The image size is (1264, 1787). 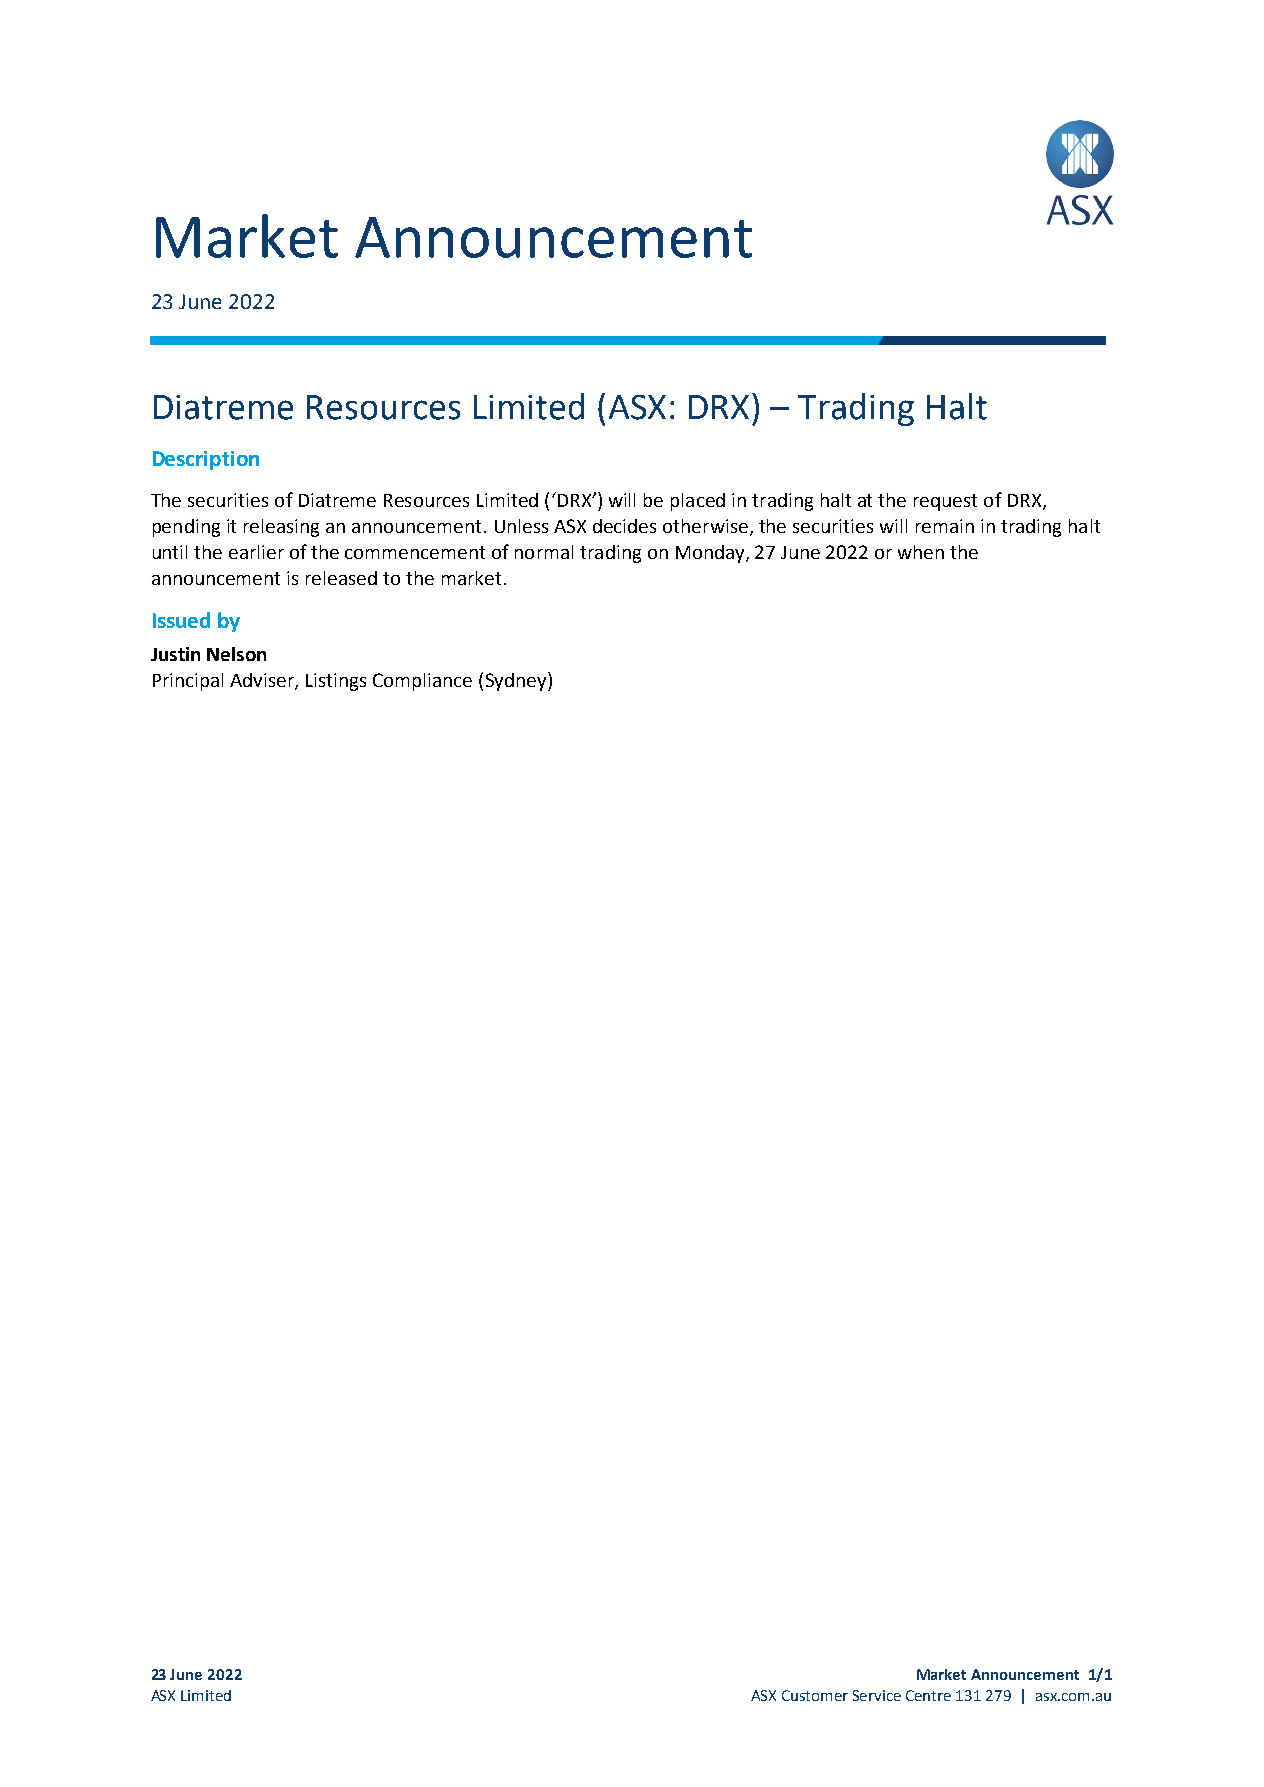 What do you see at coordinates (521, 526) in the page?
I see `Unless` at bounding box center [521, 526].
